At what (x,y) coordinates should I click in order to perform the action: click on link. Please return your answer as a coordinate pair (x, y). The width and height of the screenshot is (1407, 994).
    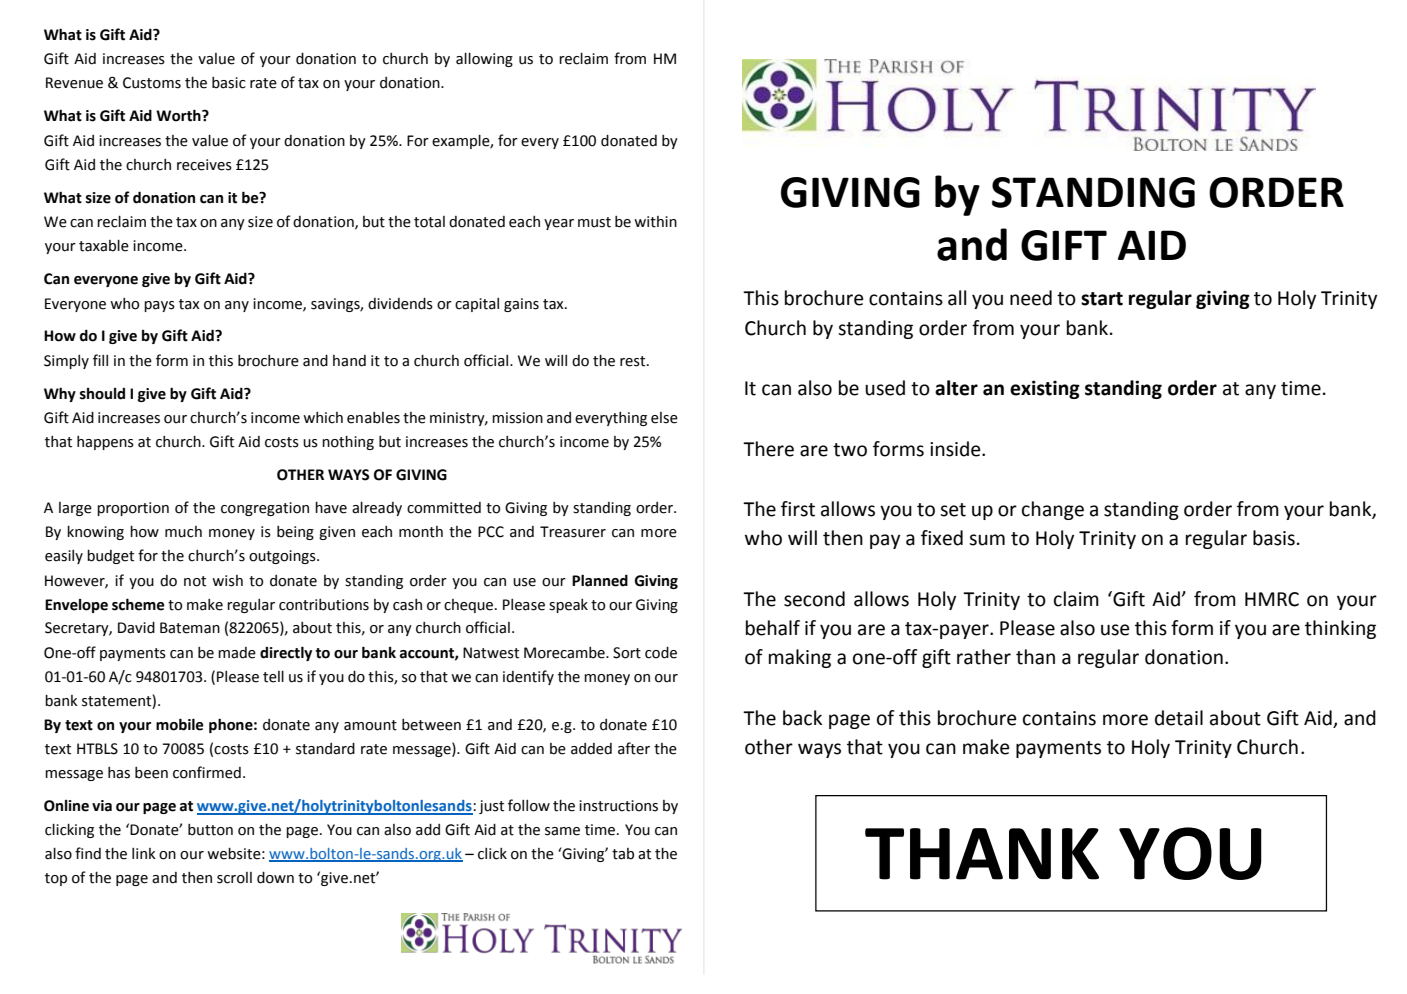
    Looking at the image, I should click on (144, 853).
